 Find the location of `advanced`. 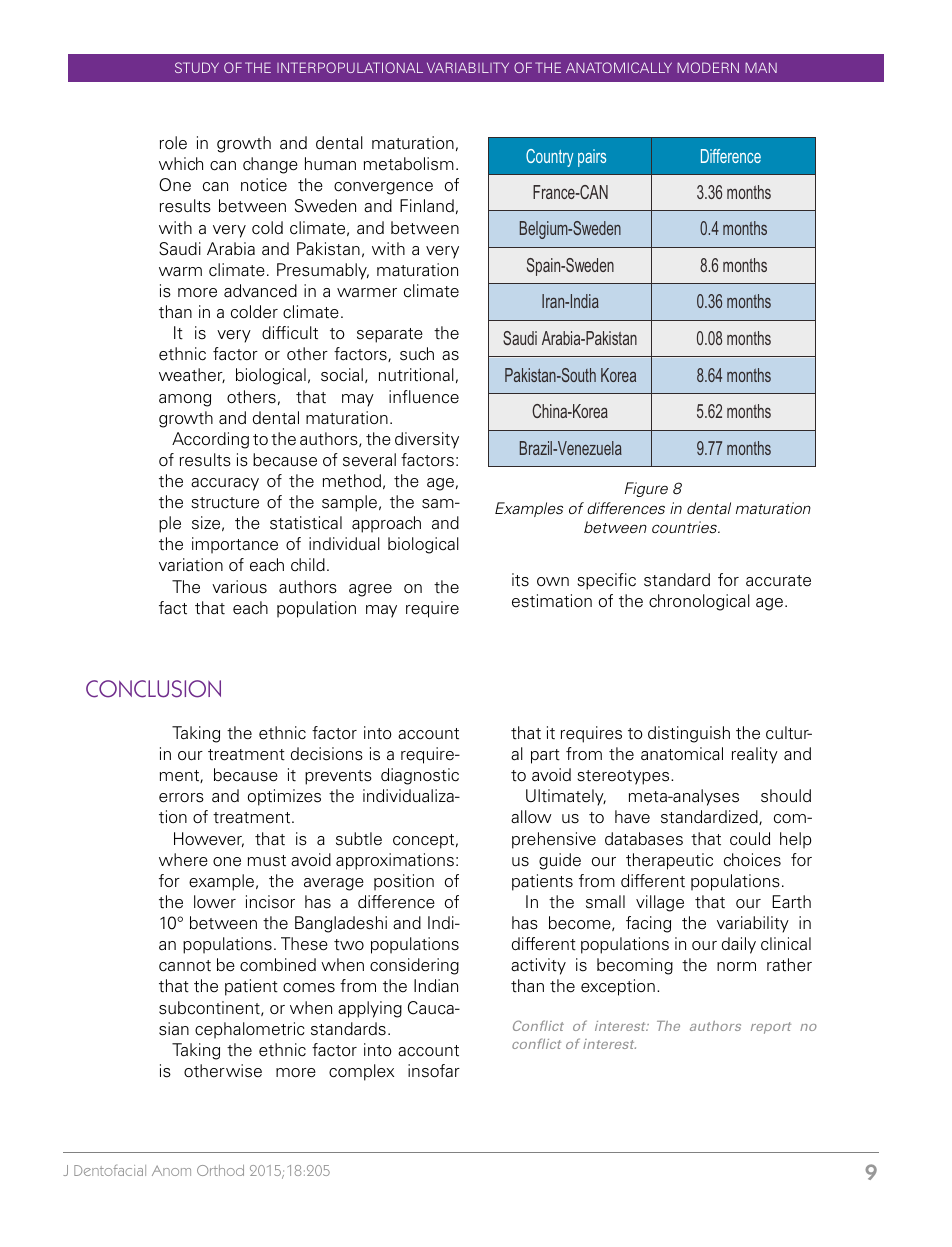

advanced is located at coordinates (260, 291).
